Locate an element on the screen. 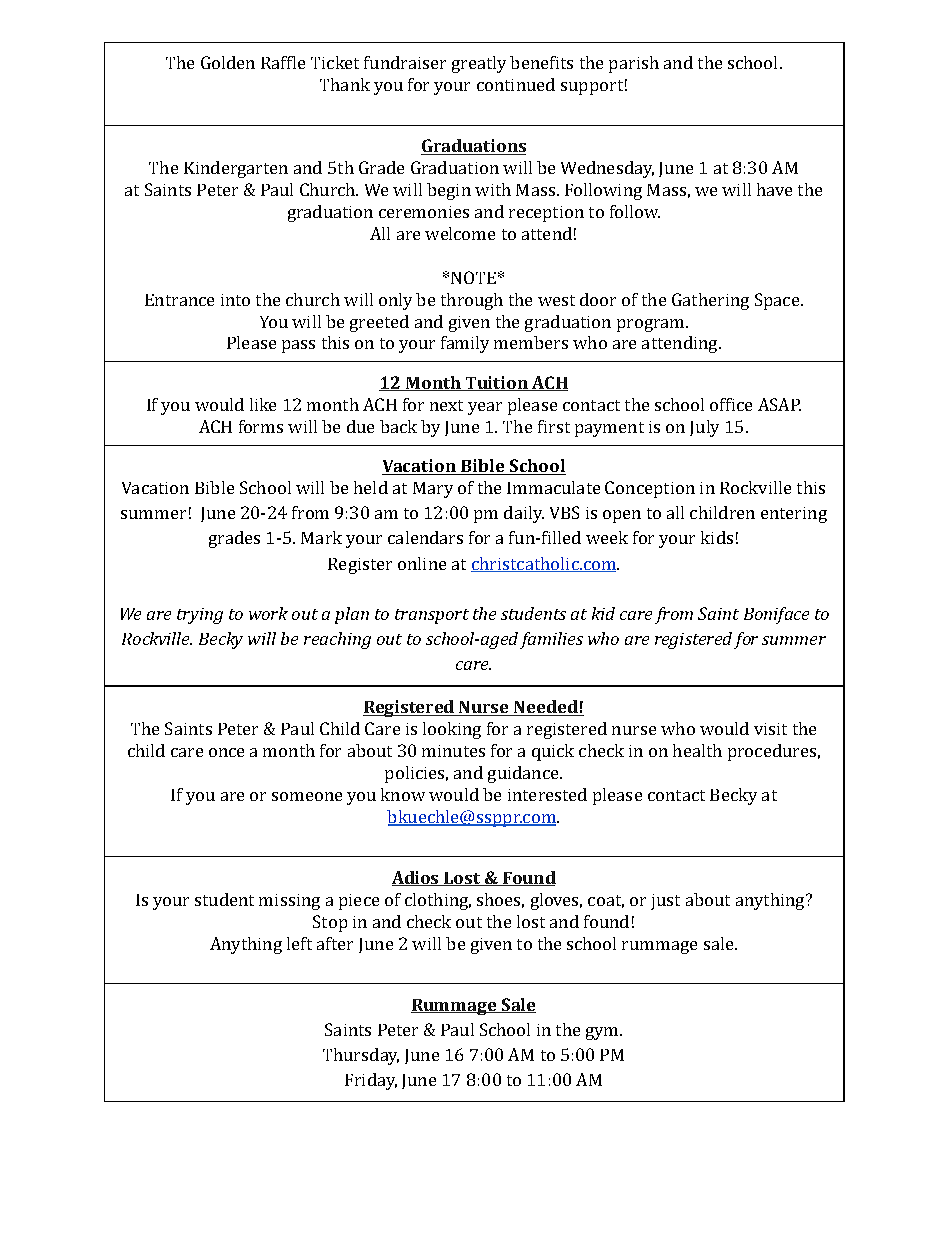 The image size is (952, 1233). parish is located at coordinates (634, 64).
